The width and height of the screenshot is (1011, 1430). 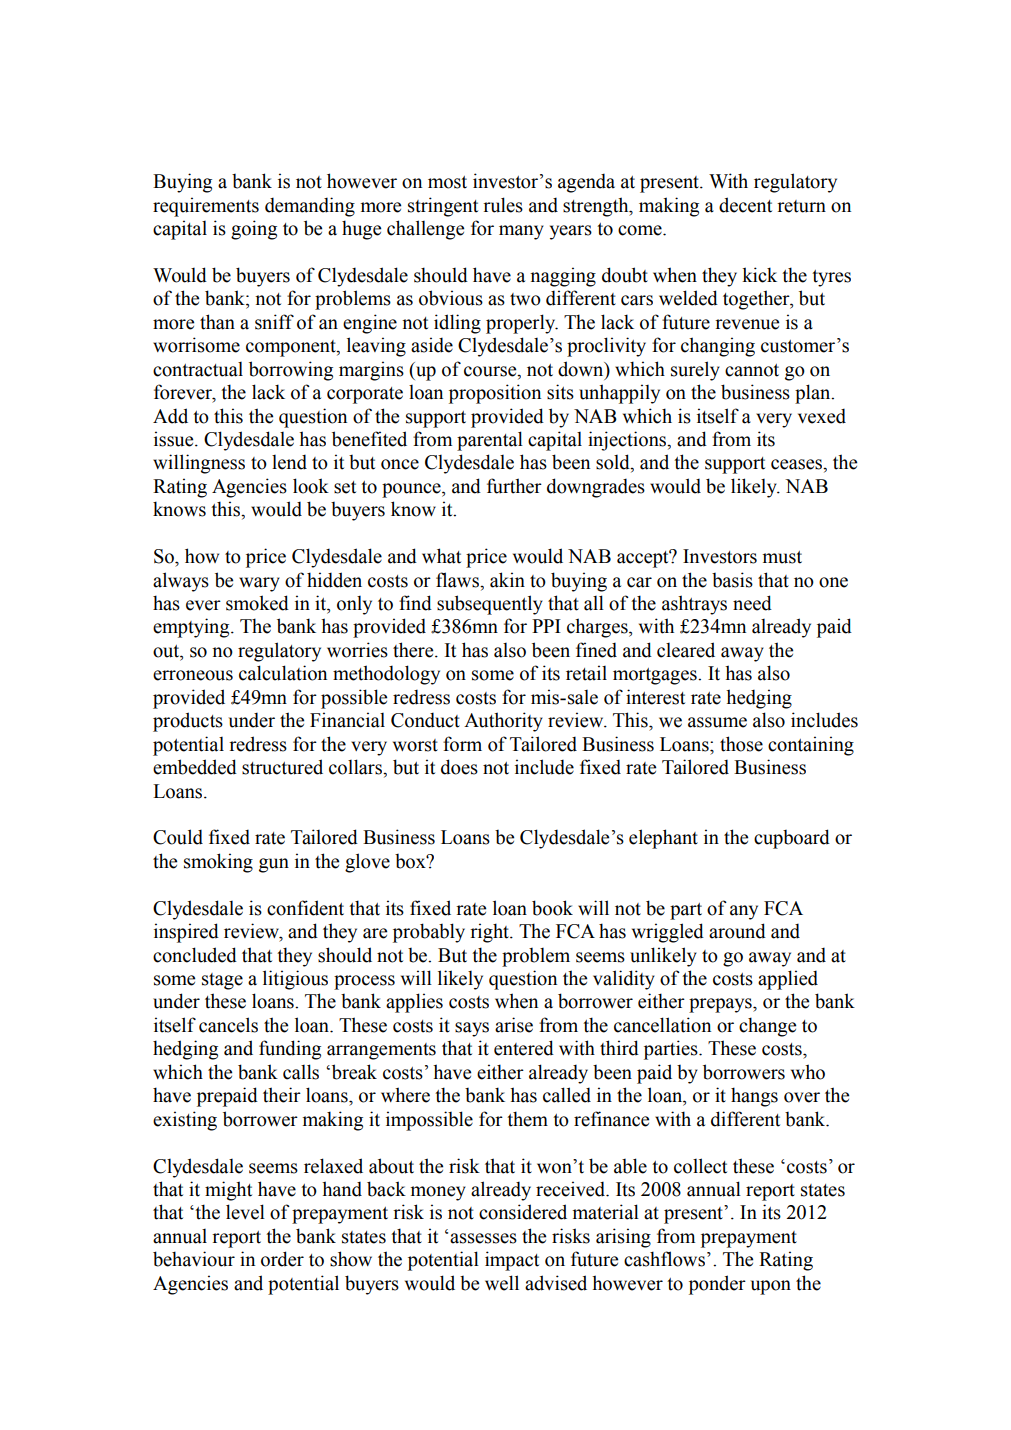 I want to click on decent, so click(x=745, y=205).
